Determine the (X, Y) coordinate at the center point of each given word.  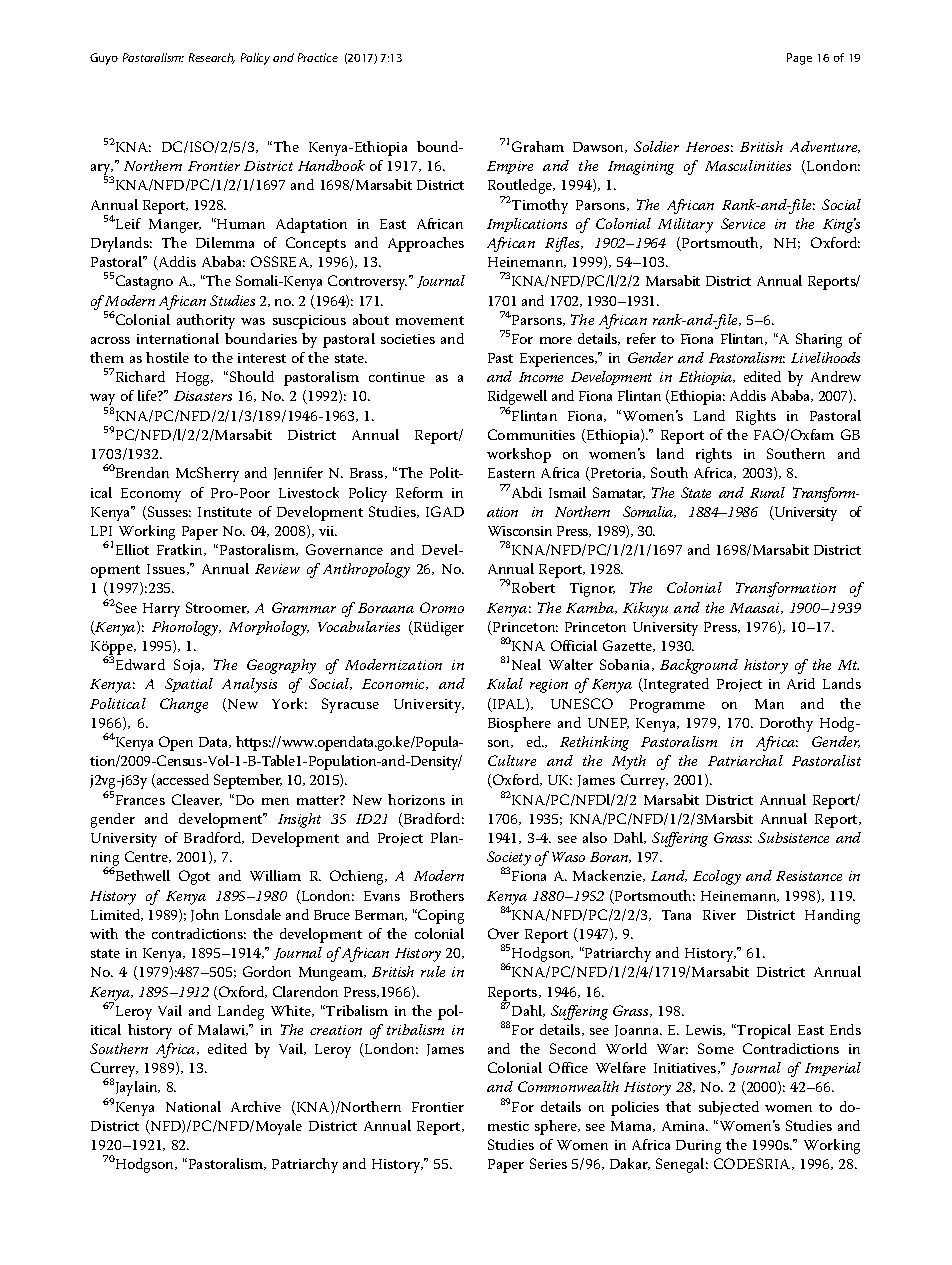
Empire (510, 167)
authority (206, 321)
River (719, 915)
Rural (767, 492)
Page (799, 59)
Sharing (819, 340)
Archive (256, 1106)
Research (212, 58)
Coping (440, 916)
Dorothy (786, 724)
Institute (225, 512)
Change (184, 705)
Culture (512, 760)
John (205, 915)
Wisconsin (520, 531)
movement (430, 320)
